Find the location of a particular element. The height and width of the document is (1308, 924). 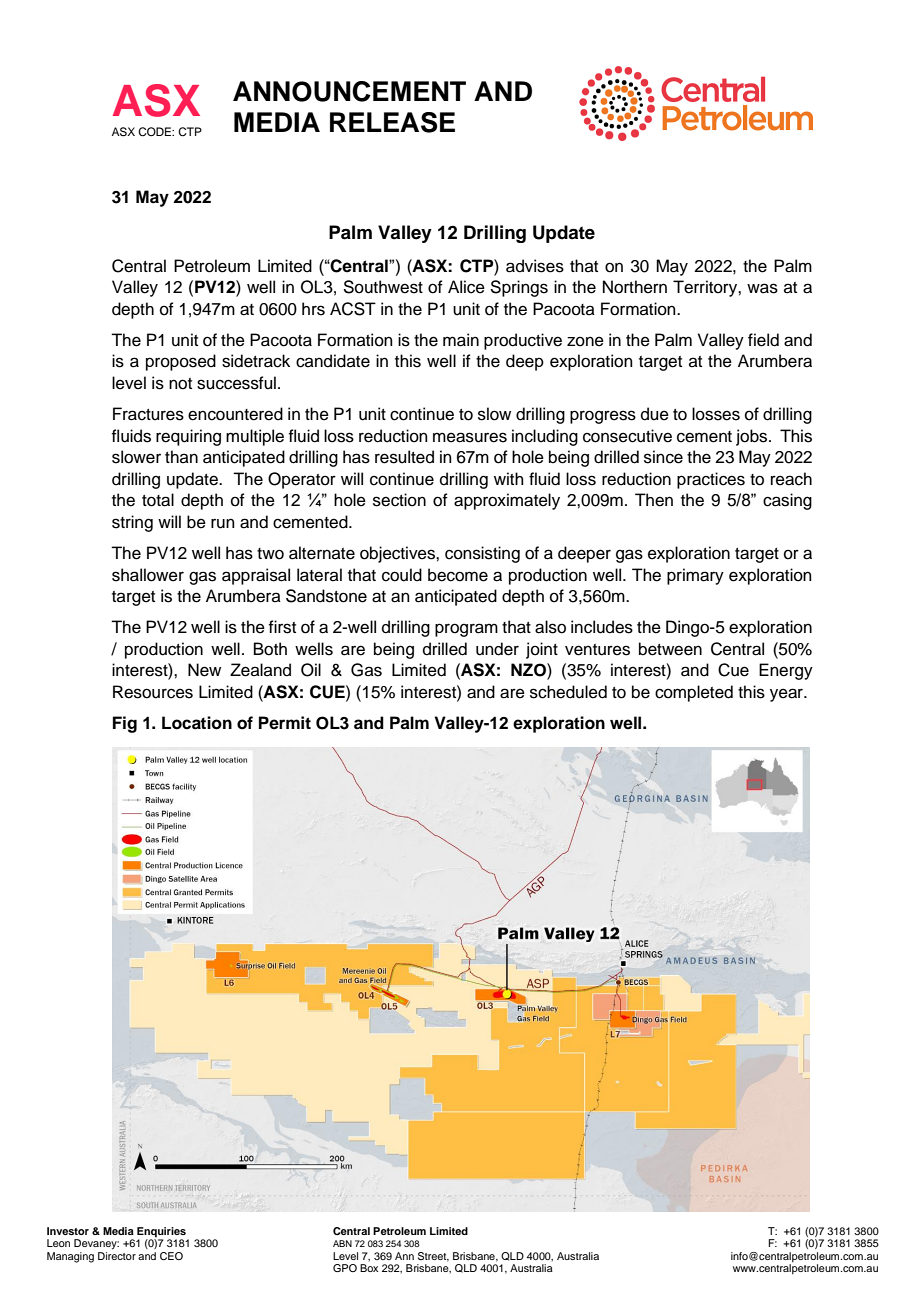

program is located at coordinates (466, 630).
